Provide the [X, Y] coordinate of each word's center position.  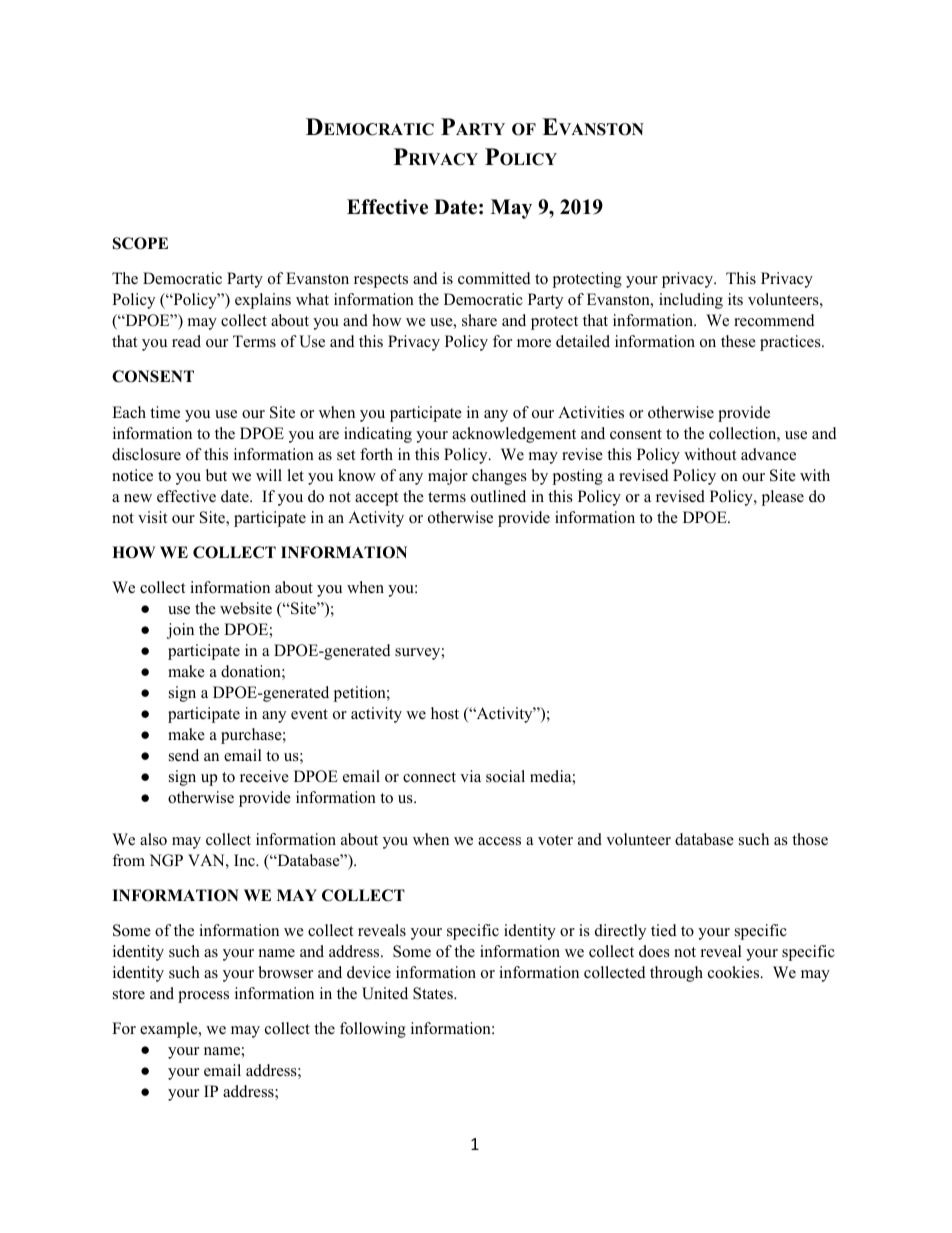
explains [263, 301]
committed [494, 278]
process [203, 997]
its [735, 299]
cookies [735, 972]
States [434, 993]
